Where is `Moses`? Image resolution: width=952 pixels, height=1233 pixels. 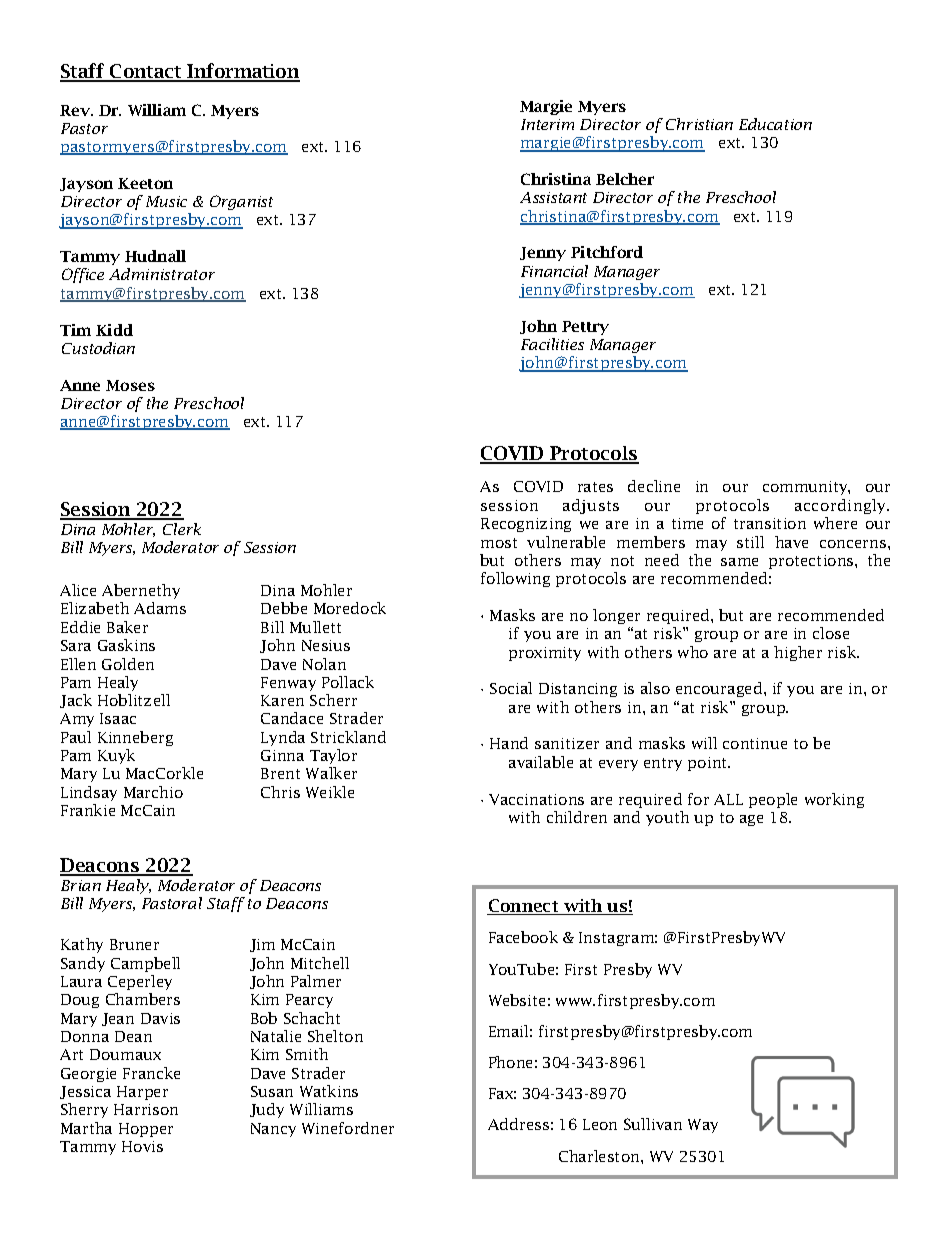
Moses is located at coordinates (130, 385).
